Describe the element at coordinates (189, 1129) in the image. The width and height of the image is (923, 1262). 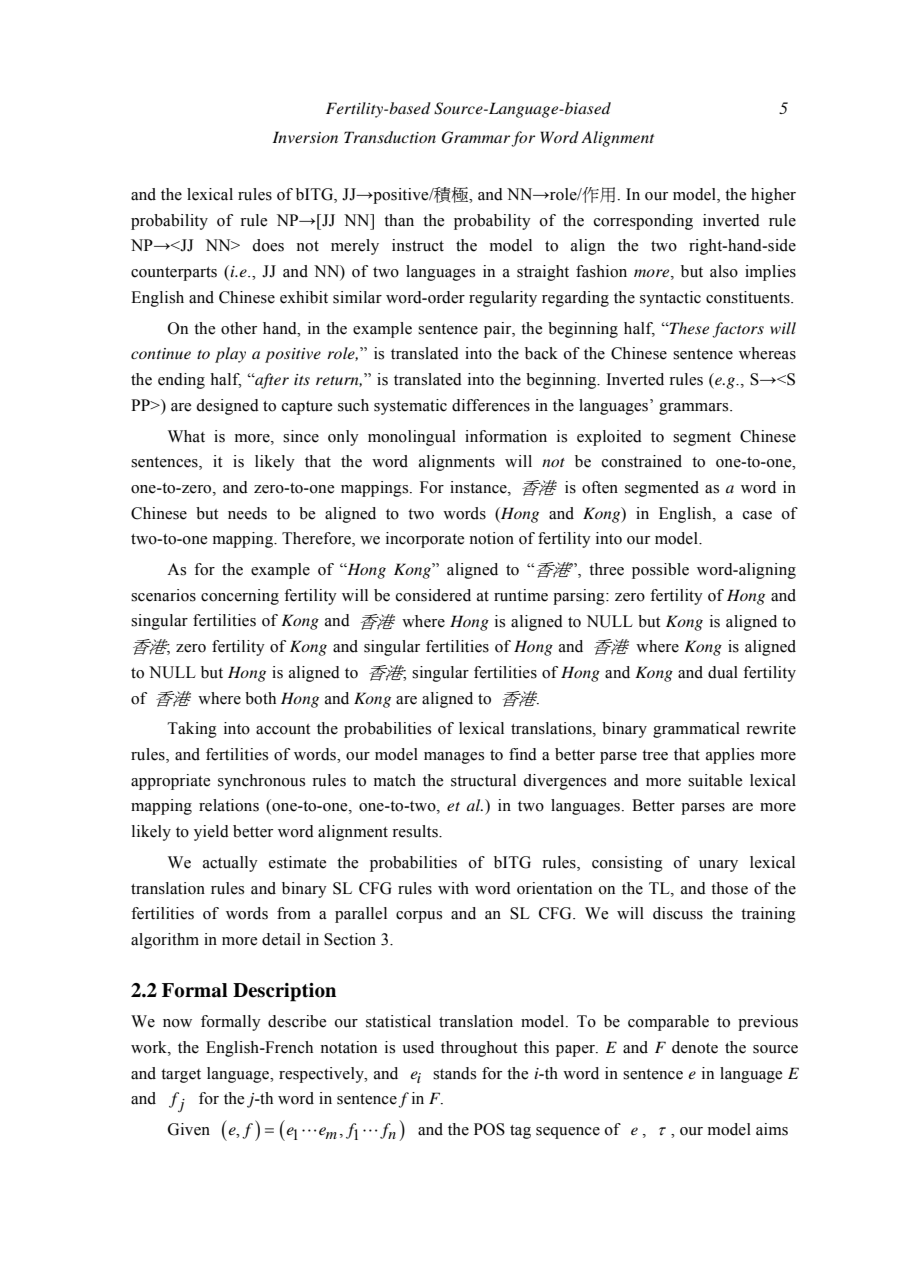
I see `Given` at that location.
